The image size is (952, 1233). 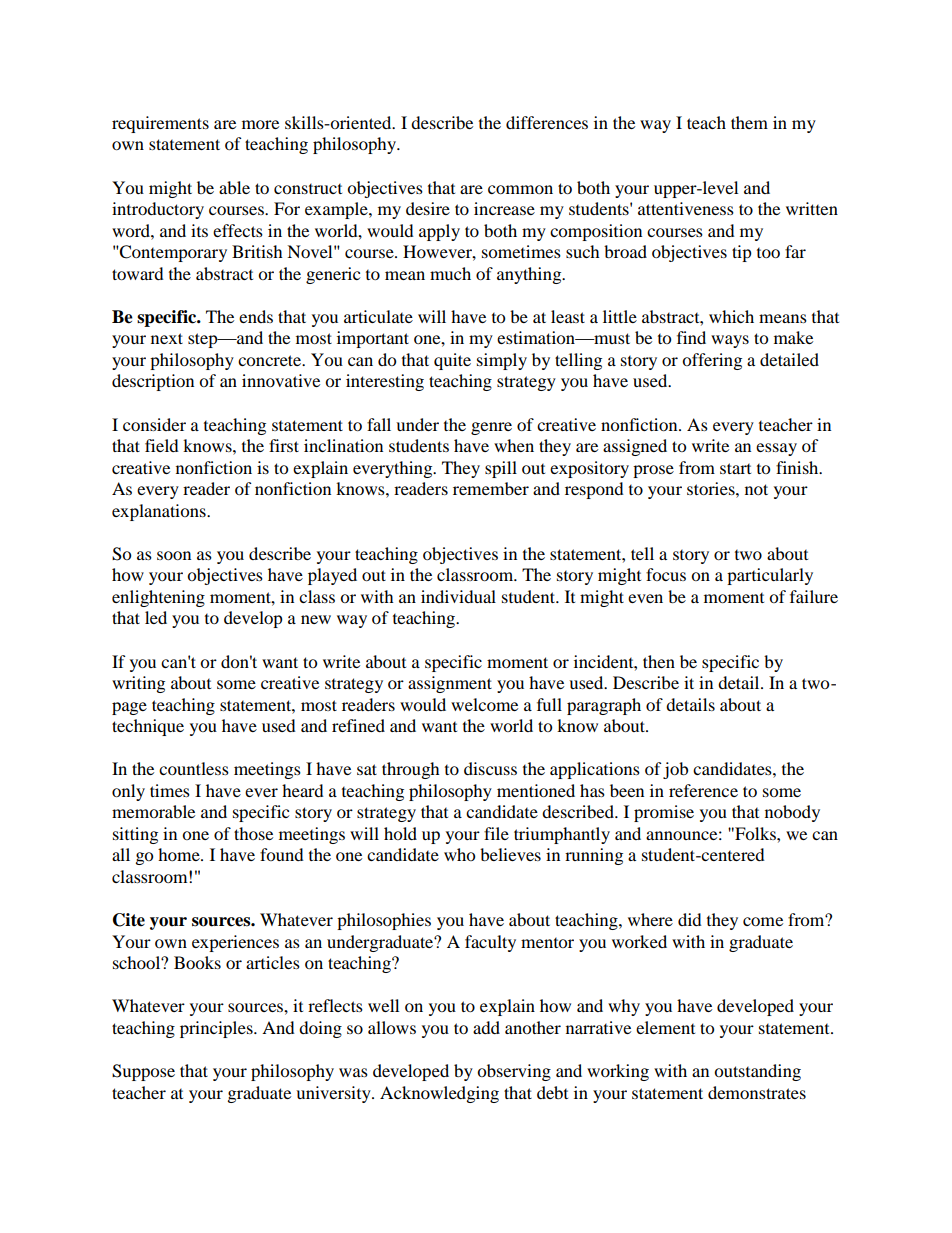 What do you see at coordinates (520, 189) in the screenshot?
I see `common` at bounding box center [520, 189].
